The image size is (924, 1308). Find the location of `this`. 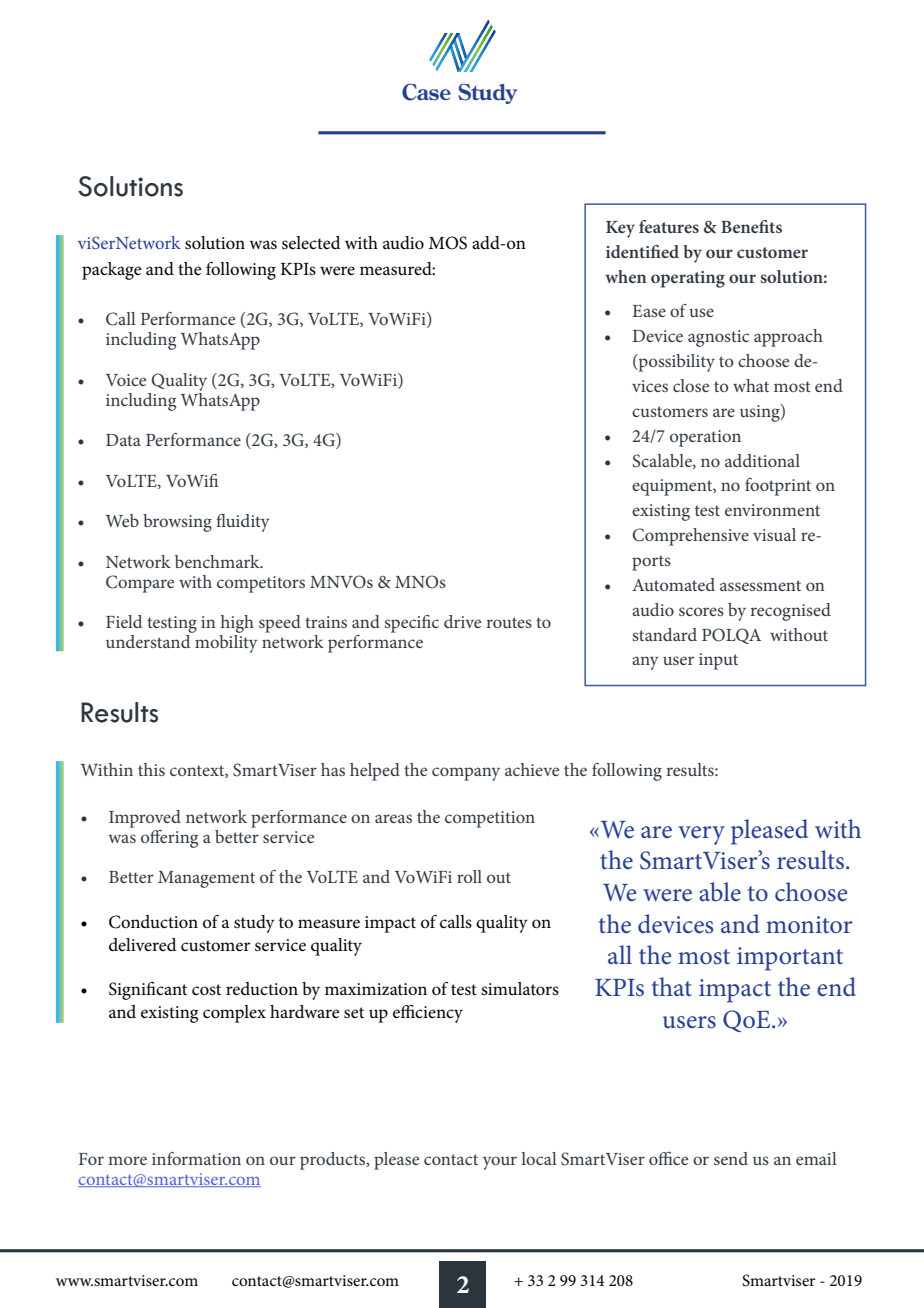

this is located at coordinates (151, 769).
